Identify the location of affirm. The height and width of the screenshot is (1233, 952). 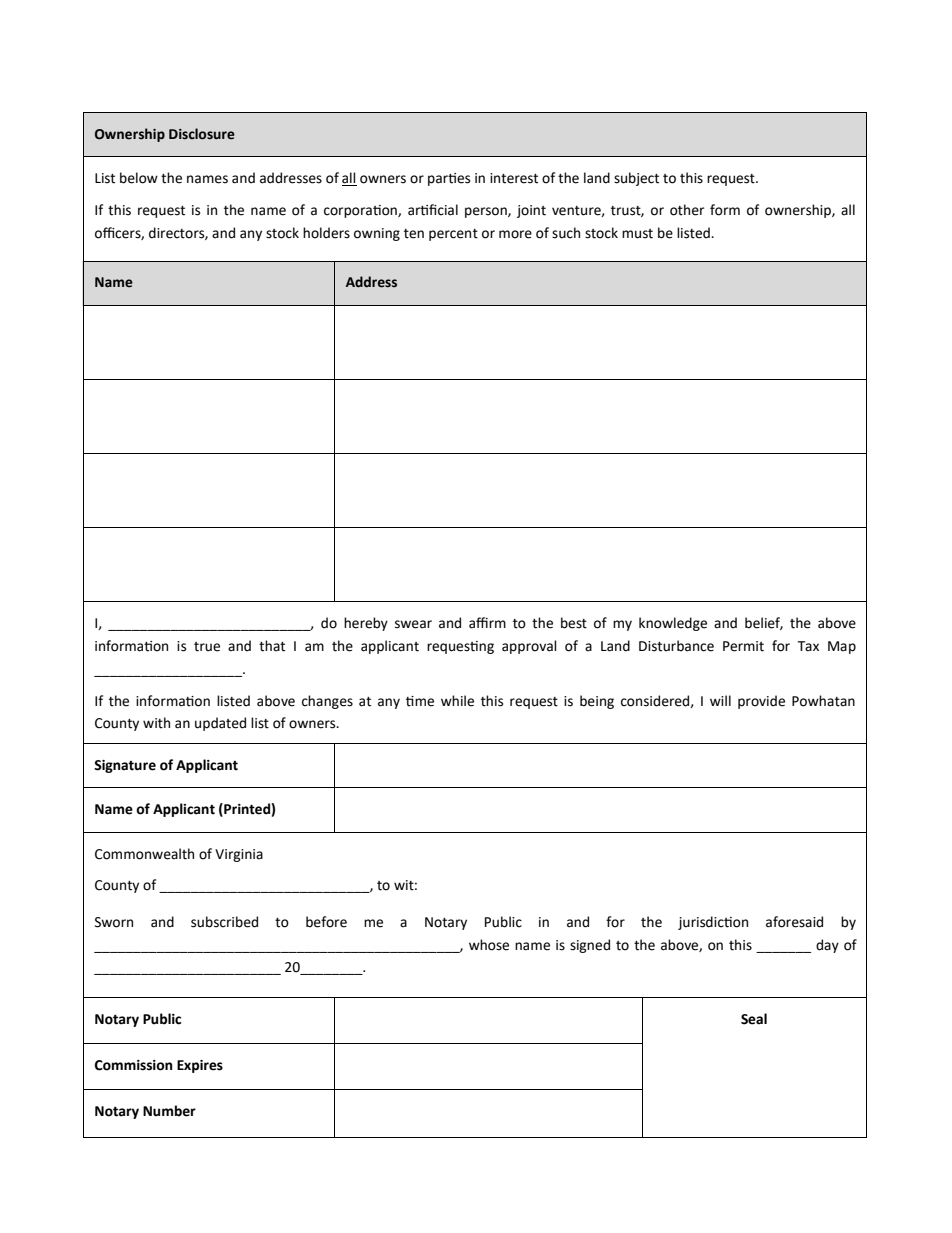
(487, 623).
